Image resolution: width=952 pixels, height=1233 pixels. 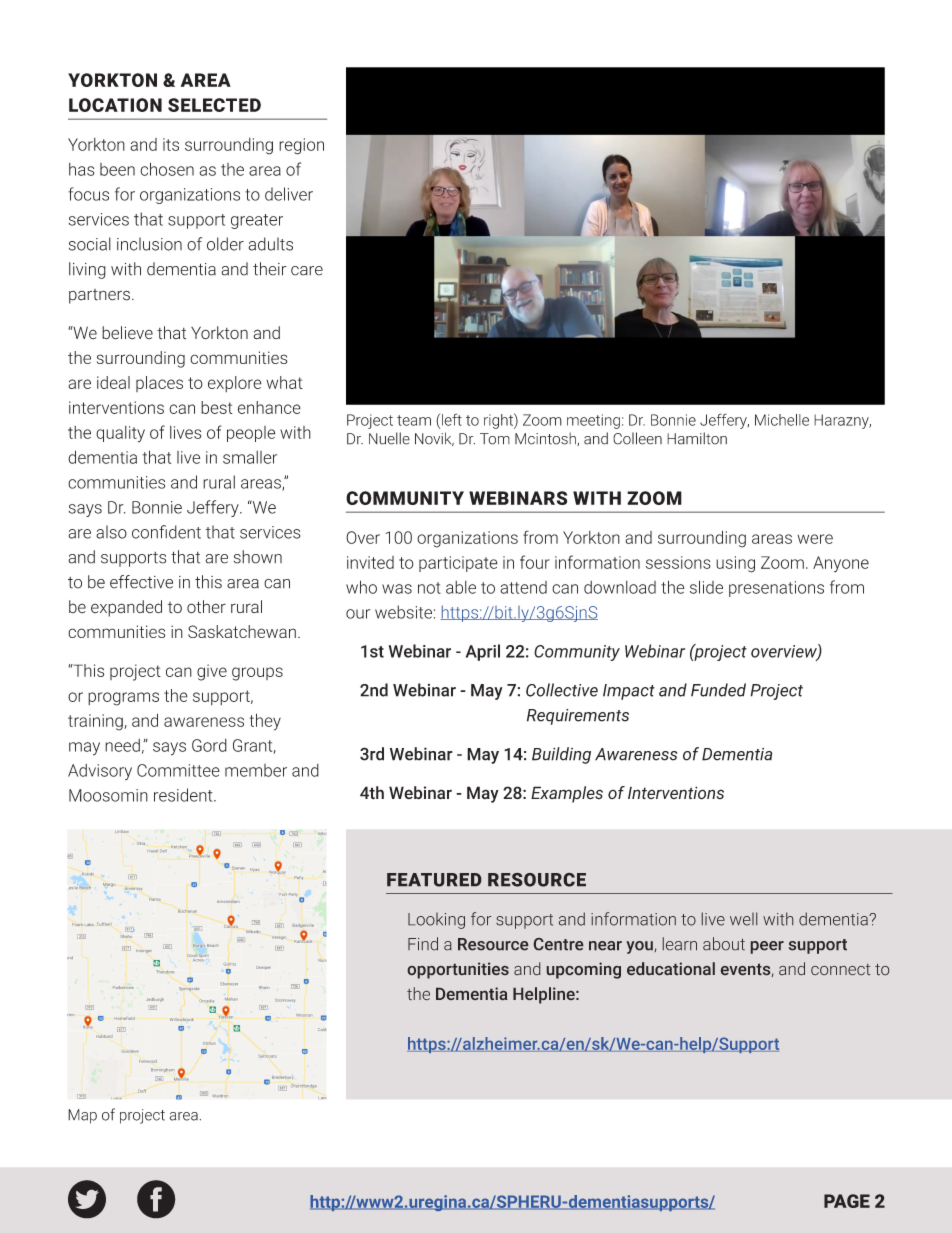 What do you see at coordinates (82, 1116) in the image?
I see `Map` at bounding box center [82, 1116].
